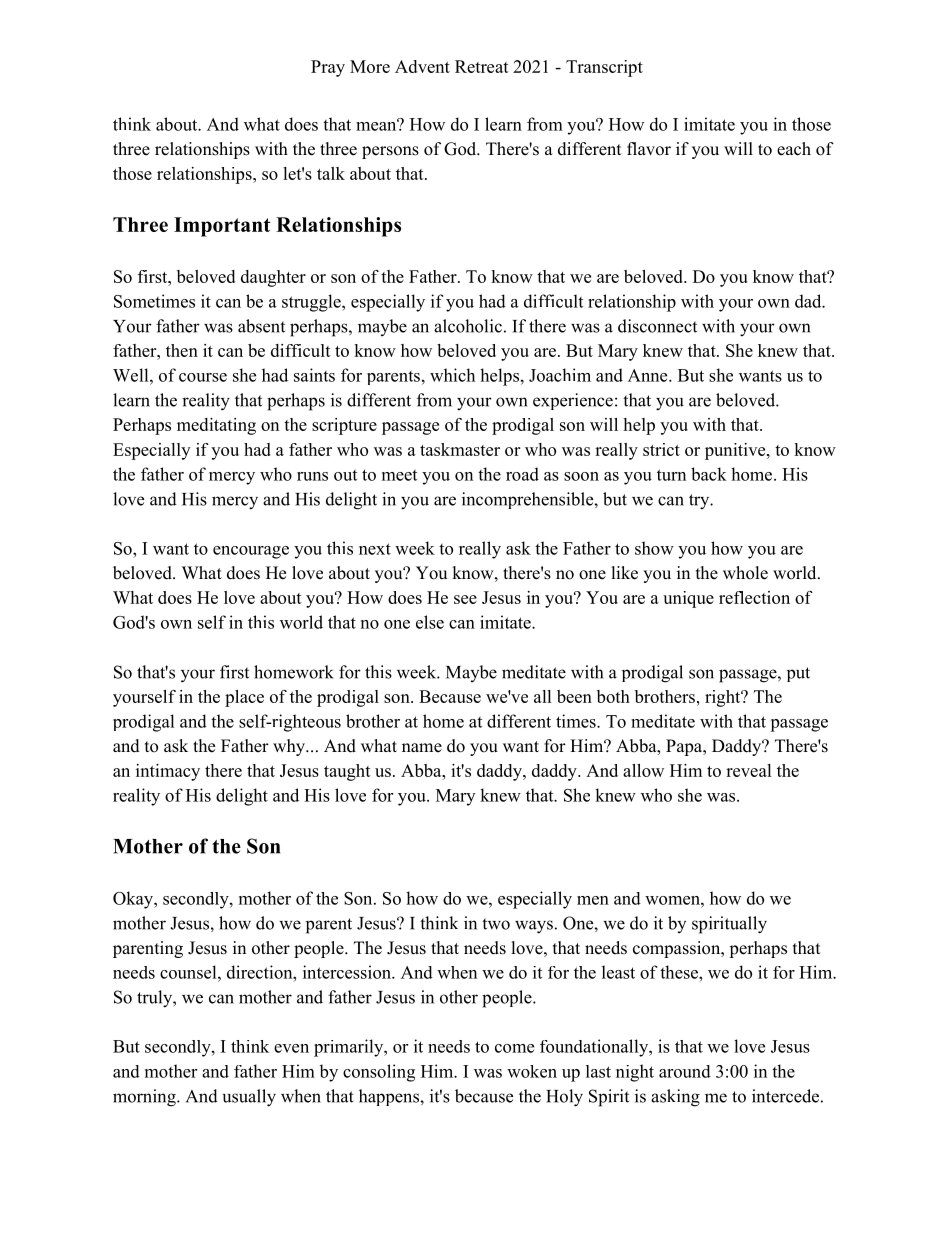 The width and height of the image is (952, 1233). What do you see at coordinates (649, 149) in the image?
I see `flavor` at bounding box center [649, 149].
